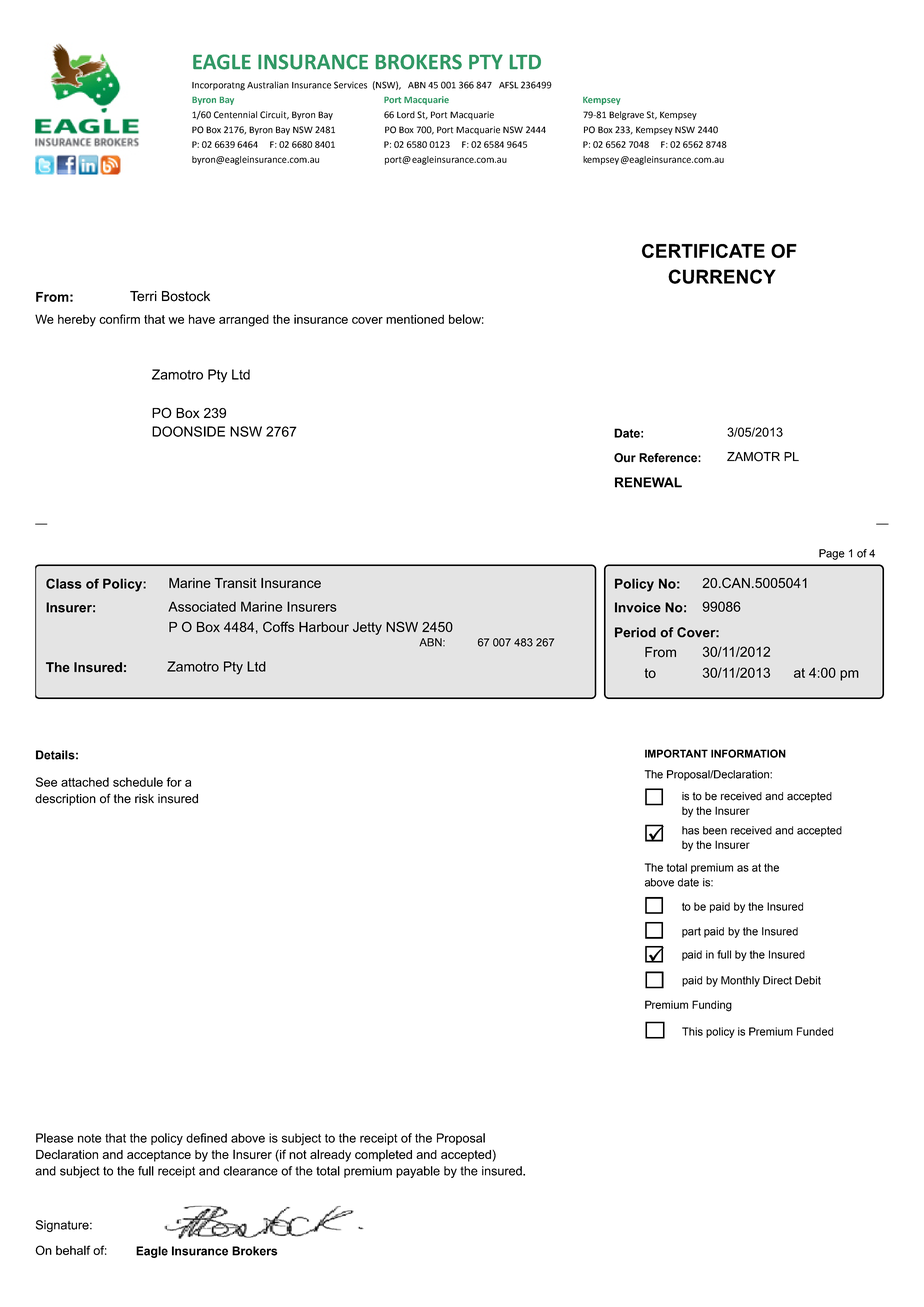 This image has width=924, height=1307. What do you see at coordinates (418, 1172) in the image?
I see `payable` at bounding box center [418, 1172].
